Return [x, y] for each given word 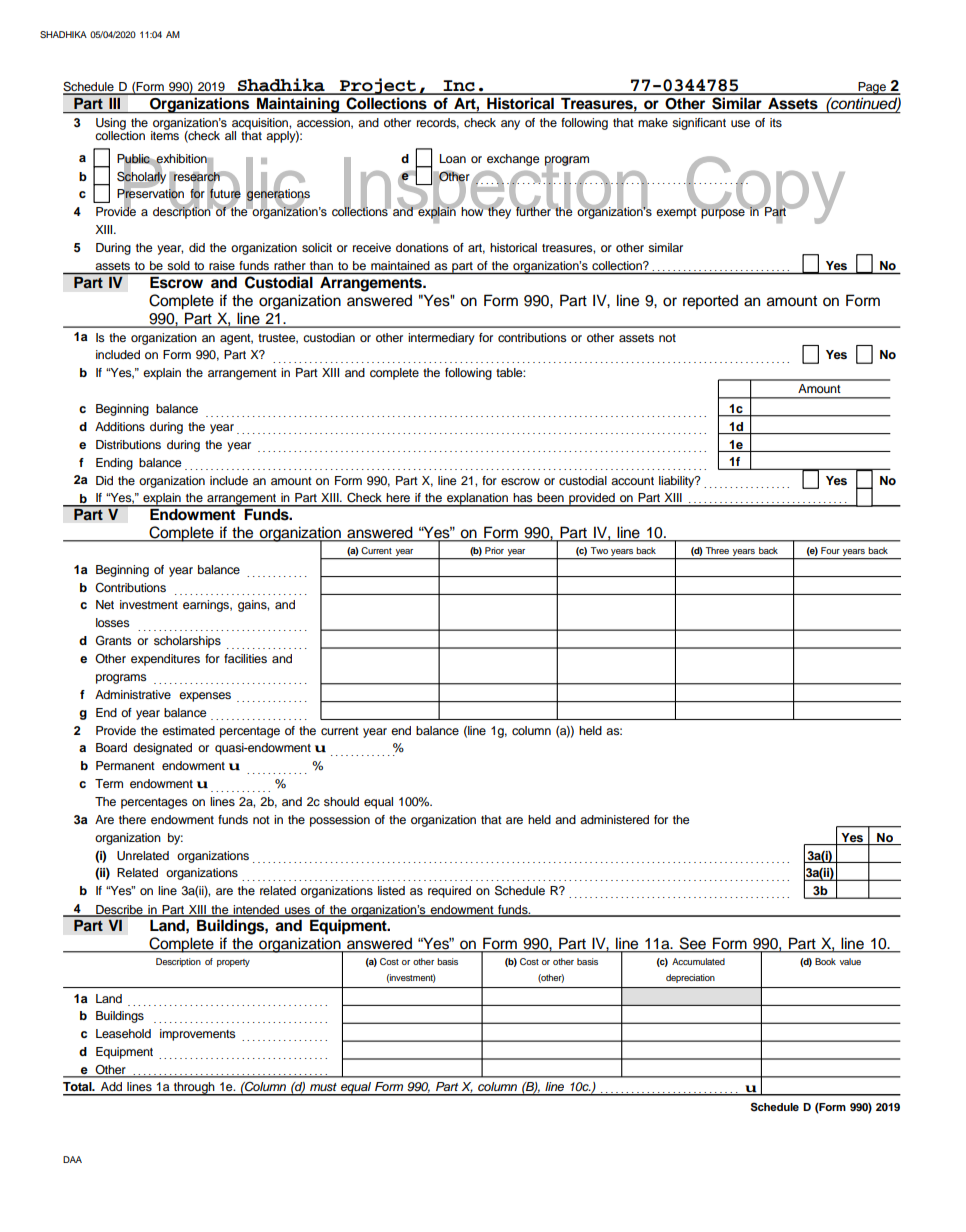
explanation [477, 500]
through [194, 1089]
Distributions [128, 444]
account [632, 481]
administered [614, 819]
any [510, 125]
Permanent [125, 765]
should [341, 801]
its [776, 122]
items [165, 134]
